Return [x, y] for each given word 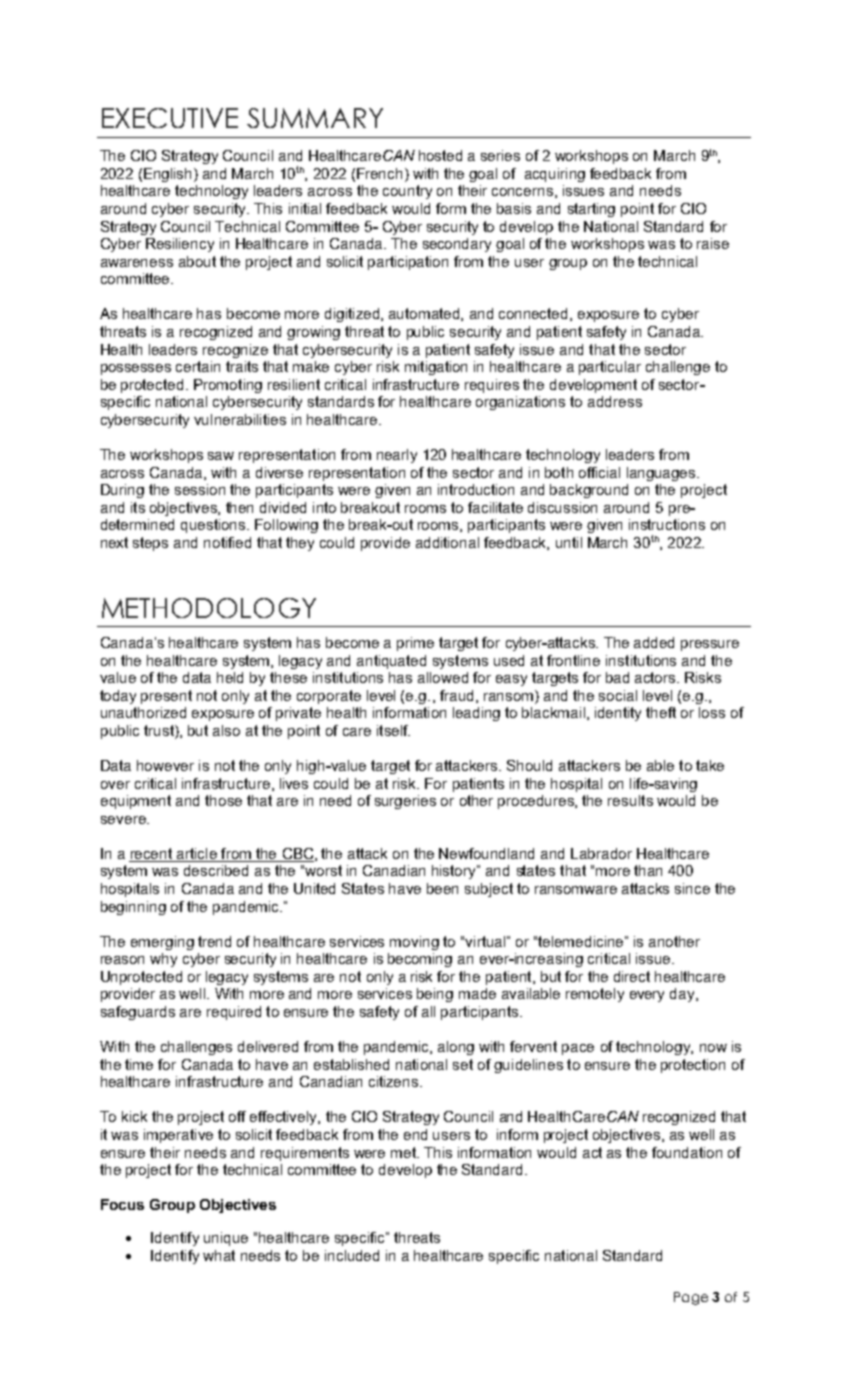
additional [447, 542]
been [442, 888]
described [216, 870]
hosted [440, 155]
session [200, 489]
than [648, 870]
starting [591, 210]
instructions [667, 524]
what [219, 1255]
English [169, 175]
